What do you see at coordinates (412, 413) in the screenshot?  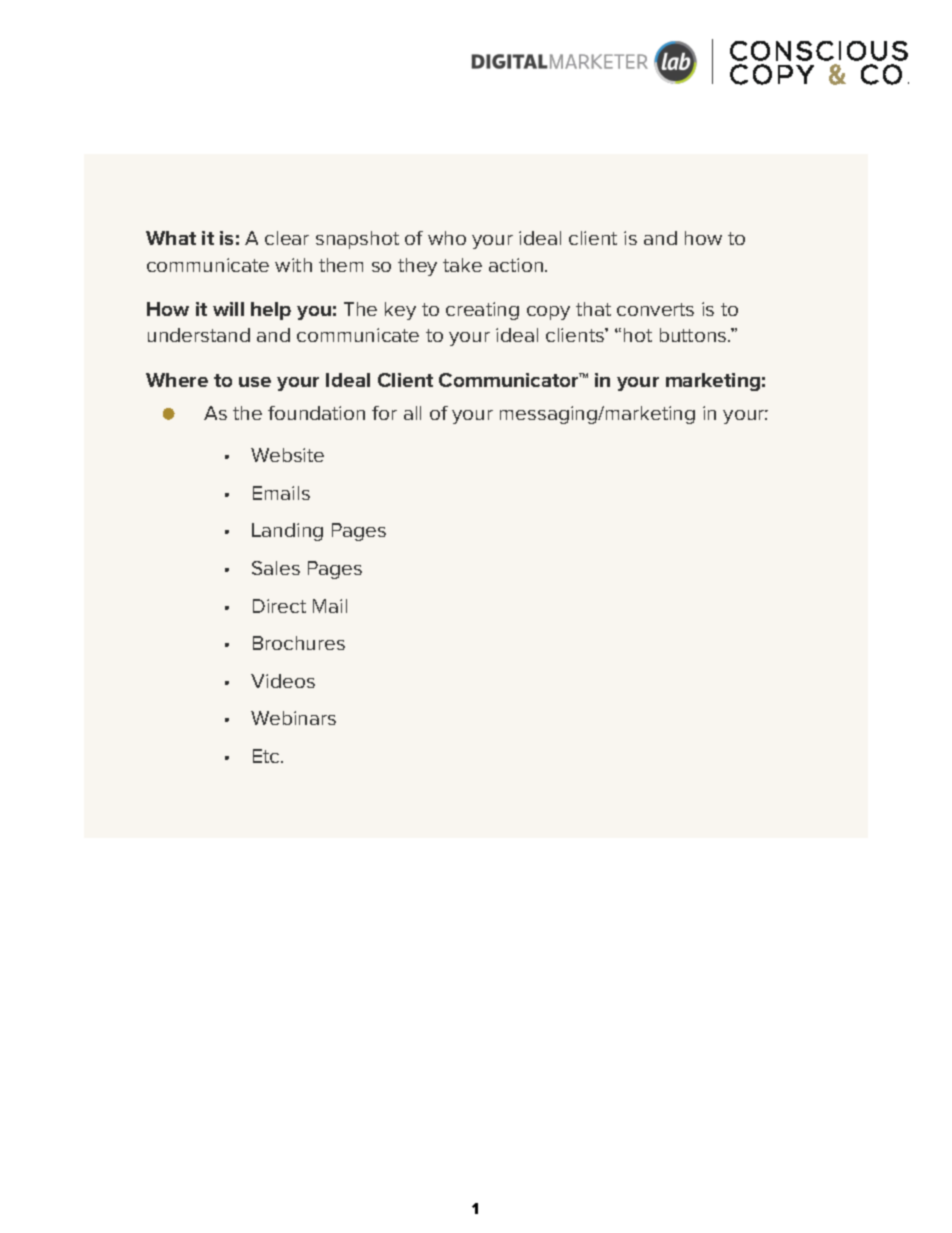 I see `all` at bounding box center [412, 413].
